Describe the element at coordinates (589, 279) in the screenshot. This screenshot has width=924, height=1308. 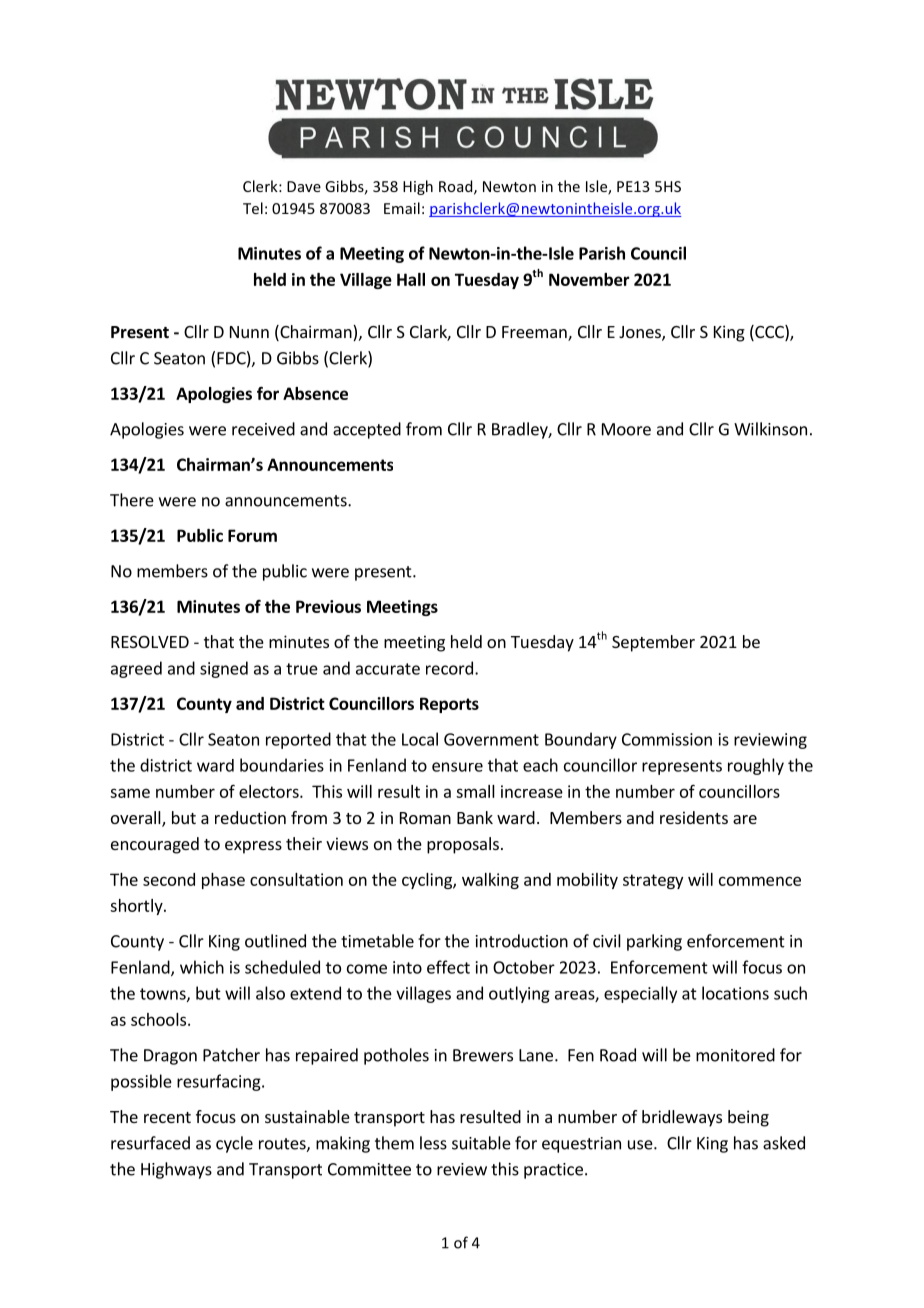
I see `November` at that location.
